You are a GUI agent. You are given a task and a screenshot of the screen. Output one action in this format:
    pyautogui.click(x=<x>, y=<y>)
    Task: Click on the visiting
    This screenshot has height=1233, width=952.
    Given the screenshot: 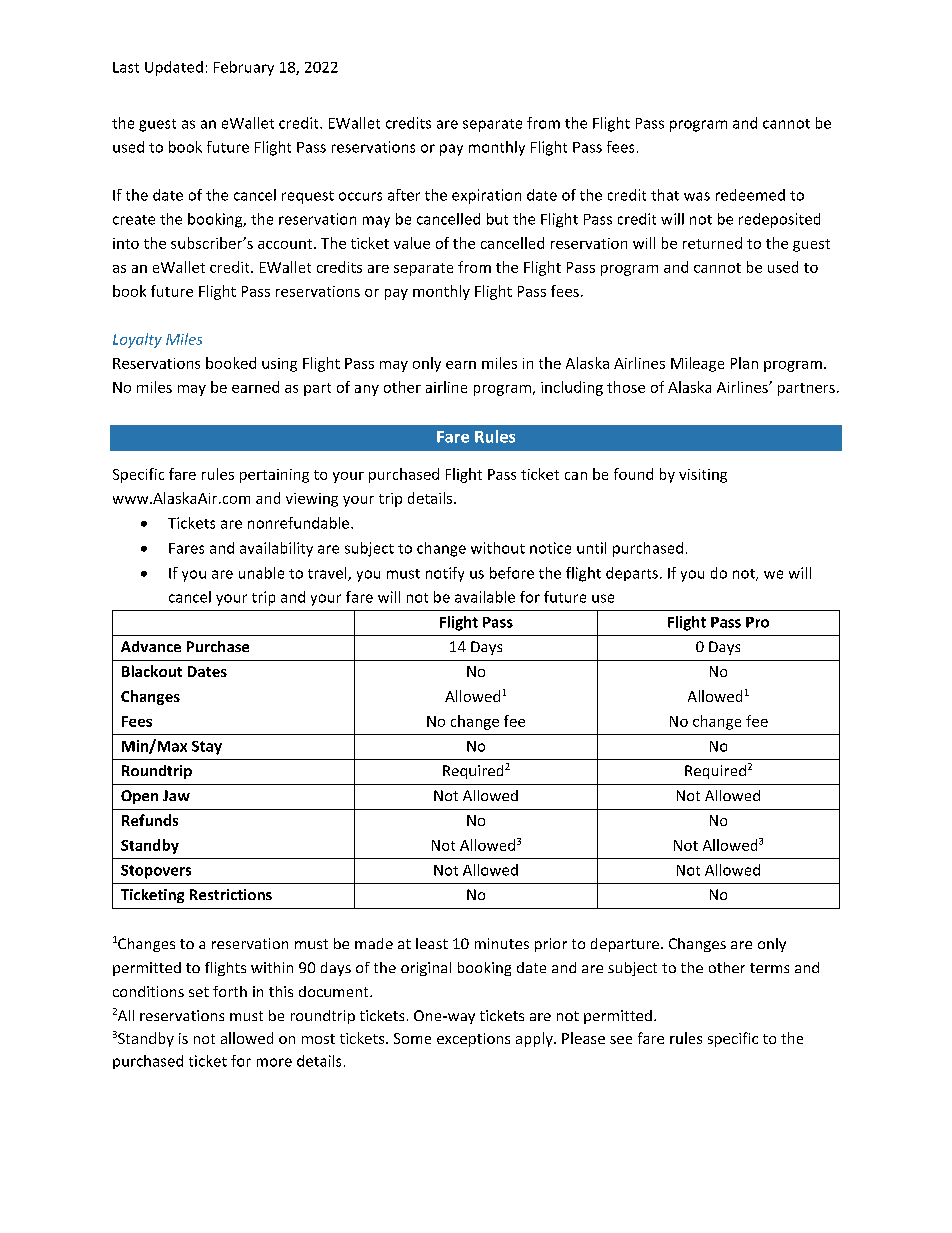 What is the action you would take?
    pyautogui.click(x=703, y=476)
